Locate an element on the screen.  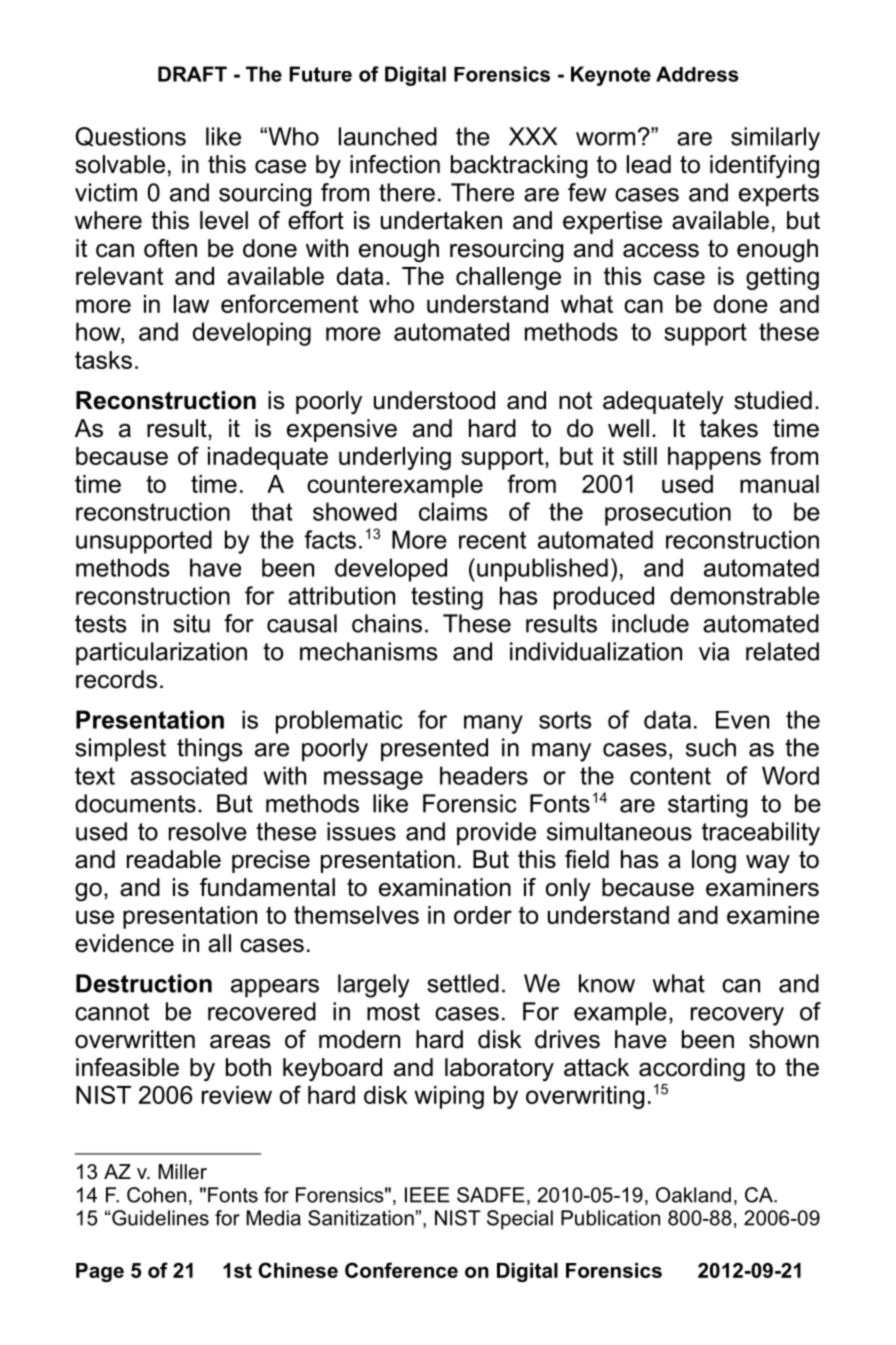
claims is located at coordinates (453, 511).
